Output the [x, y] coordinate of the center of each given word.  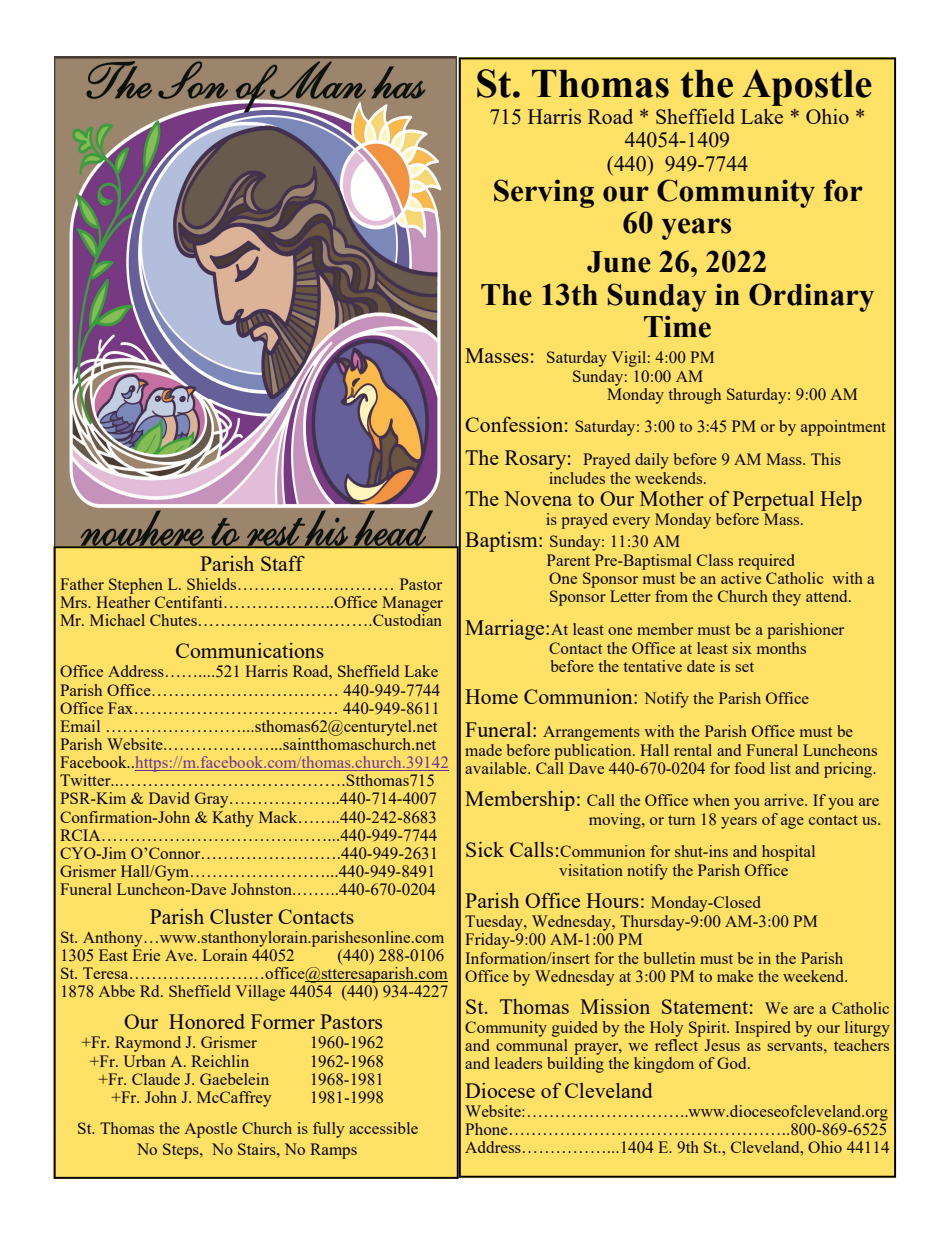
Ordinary [811, 297]
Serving [544, 193]
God [733, 1063]
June [619, 262]
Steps [182, 1151]
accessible [383, 1128]
